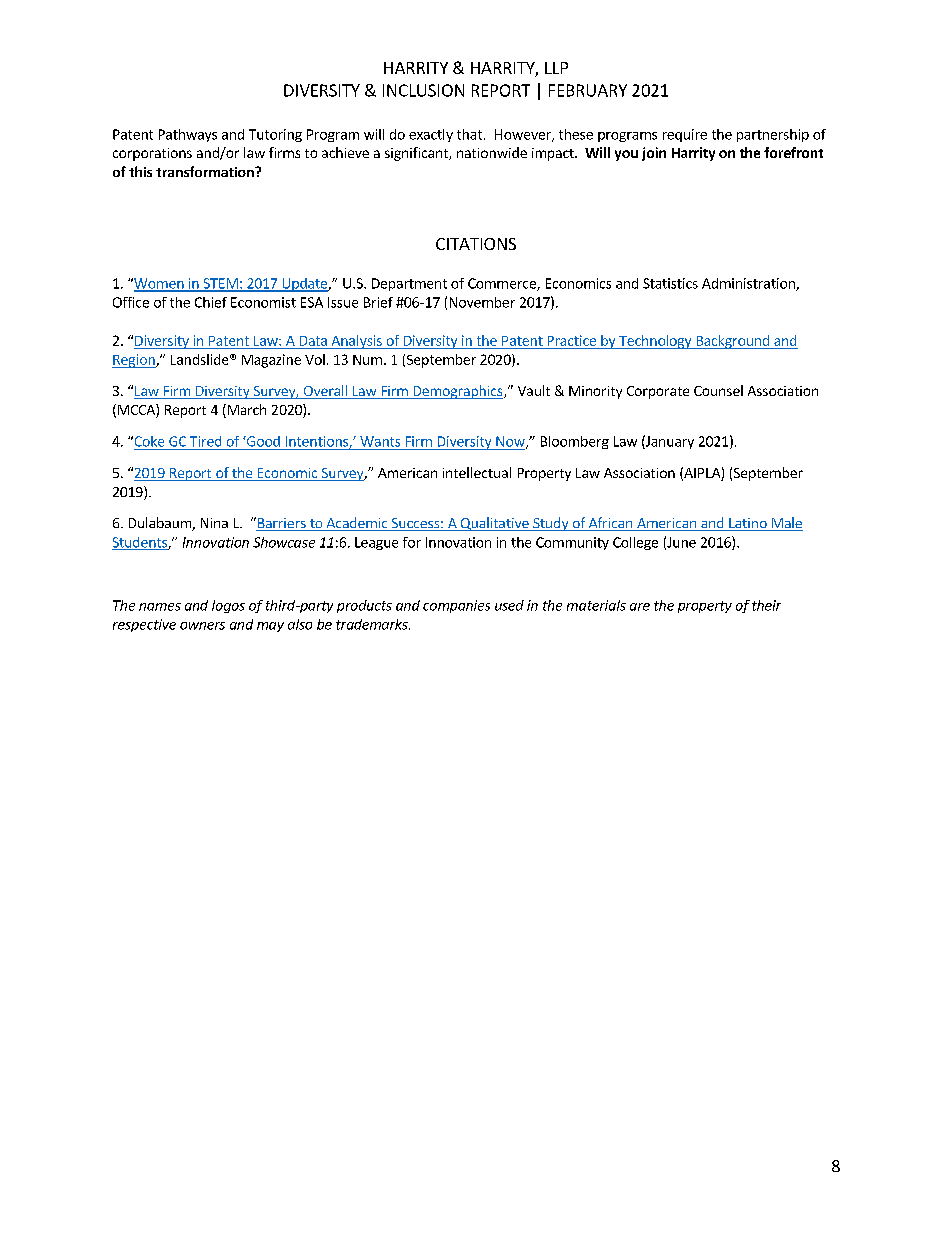 Image resolution: width=952 pixels, height=1233 pixels. What do you see at coordinates (367, 360) in the screenshot?
I see `Num` at bounding box center [367, 360].
